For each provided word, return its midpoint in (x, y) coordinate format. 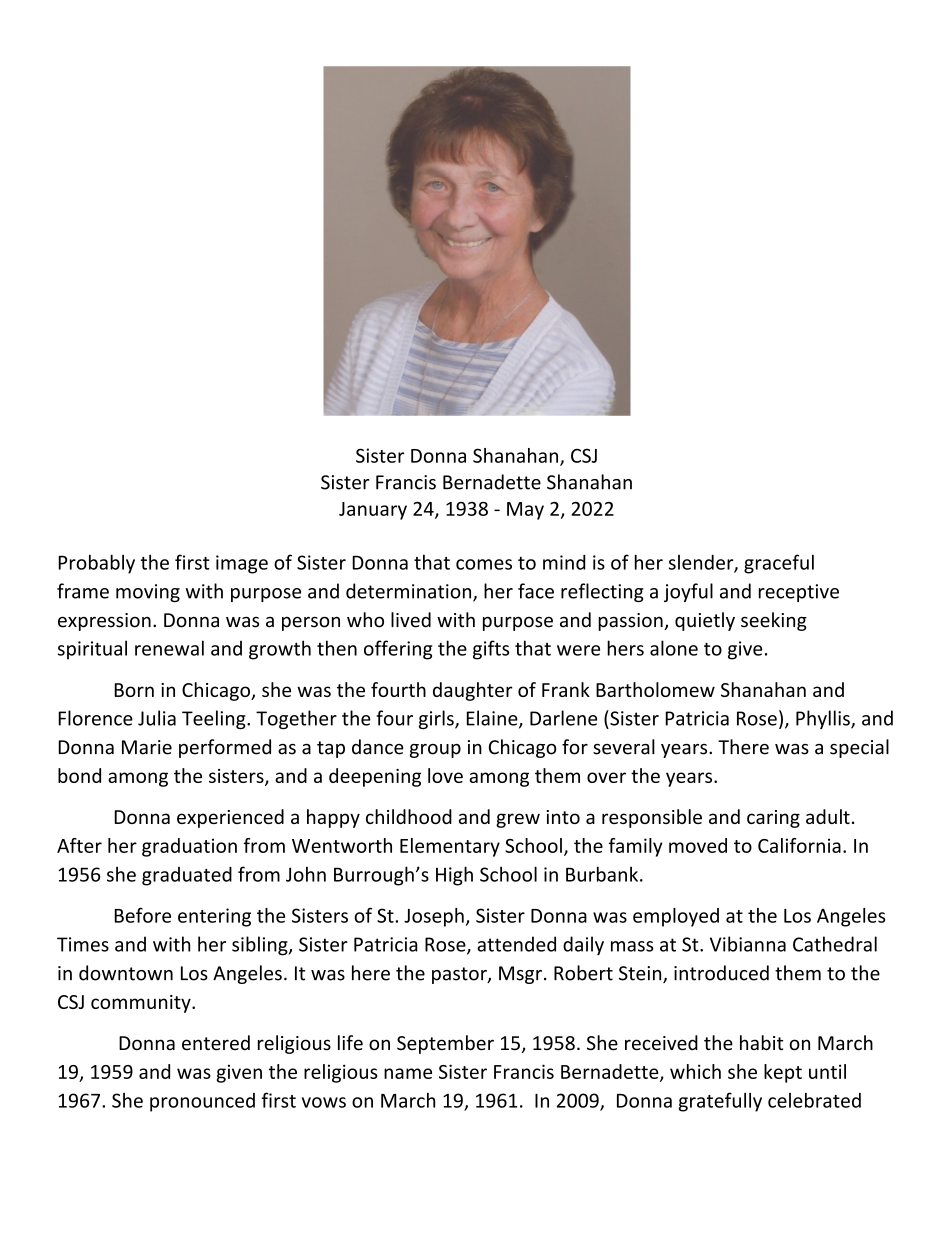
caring (773, 819)
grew (518, 820)
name (408, 1073)
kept (783, 1073)
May (525, 511)
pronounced (202, 1102)
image (242, 564)
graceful (779, 564)
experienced (230, 818)
